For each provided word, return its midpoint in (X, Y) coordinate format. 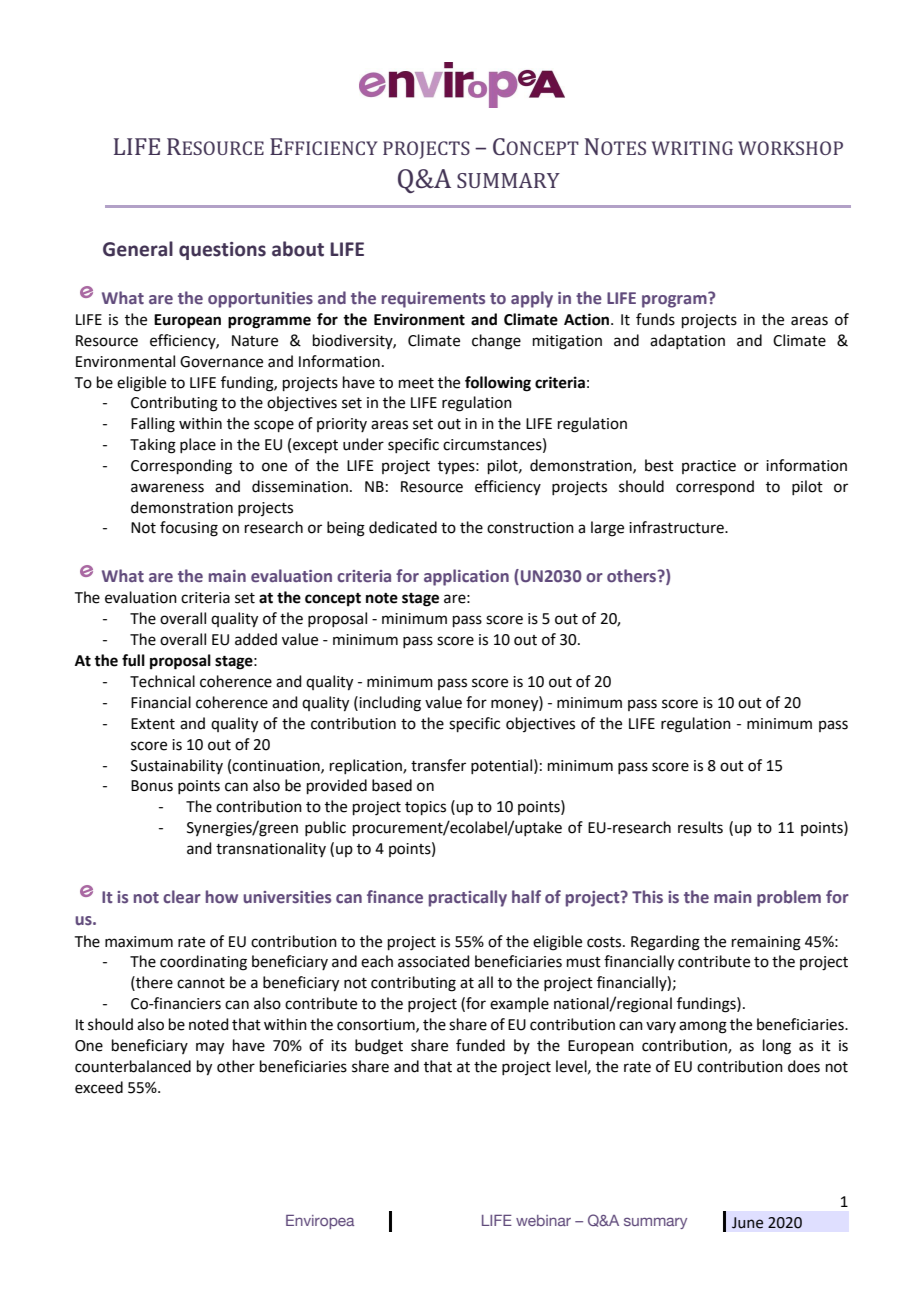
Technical (162, 681)
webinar (543, 1220)
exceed (99, 1087)
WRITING (692, 148)
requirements (433, 300)
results (700, 827)
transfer (438, 765)
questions (222, 251)
